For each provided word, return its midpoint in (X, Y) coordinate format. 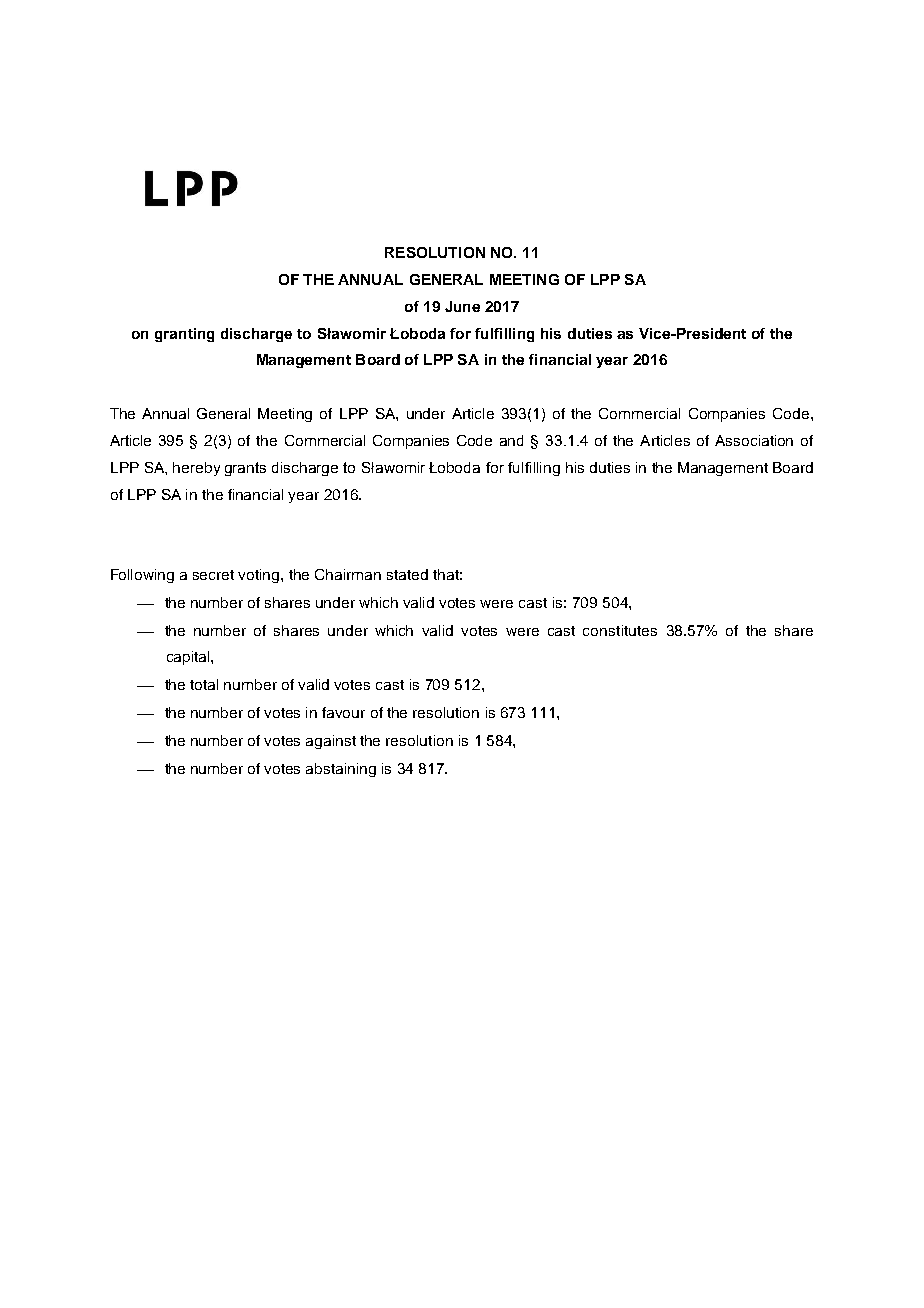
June (462, 306)
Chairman (348, 574)
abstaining (341, 770)
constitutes (620, 630)
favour (343, 712)
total (204, 684)
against (331, 742)
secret (213, 575)
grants (245, 469)
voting (260, 576)
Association (754, 440)
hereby (196, 469)
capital (189, 658)
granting (184, 335)
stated (407, 574)
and (511, 440)
